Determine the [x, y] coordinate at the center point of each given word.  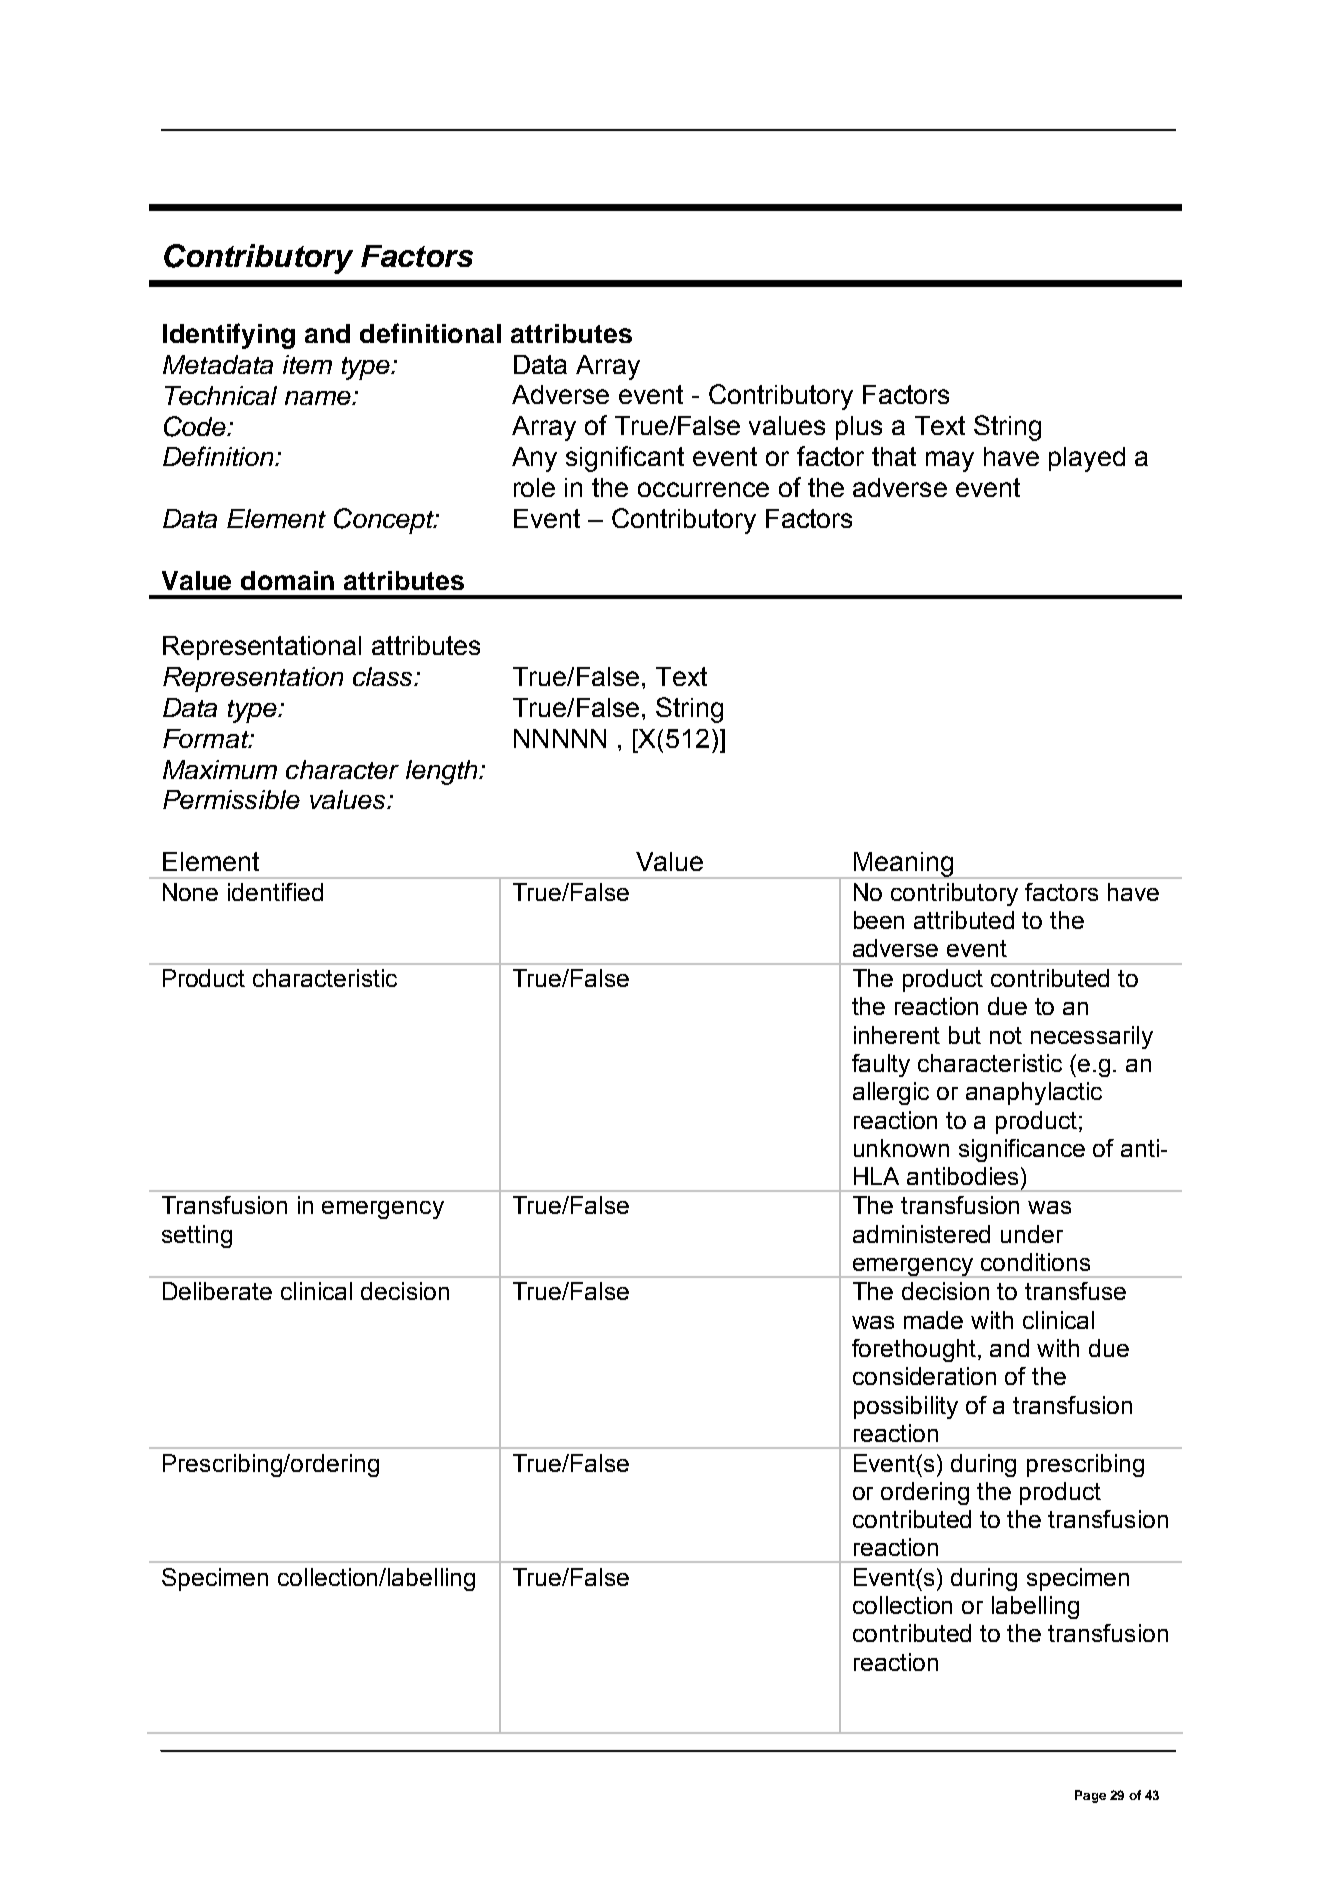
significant [625, 459]
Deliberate [217, 1291]
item [307, 364]
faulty [881, 1065]
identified [275, 892]
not [1006, 1035]
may [950, 461]
